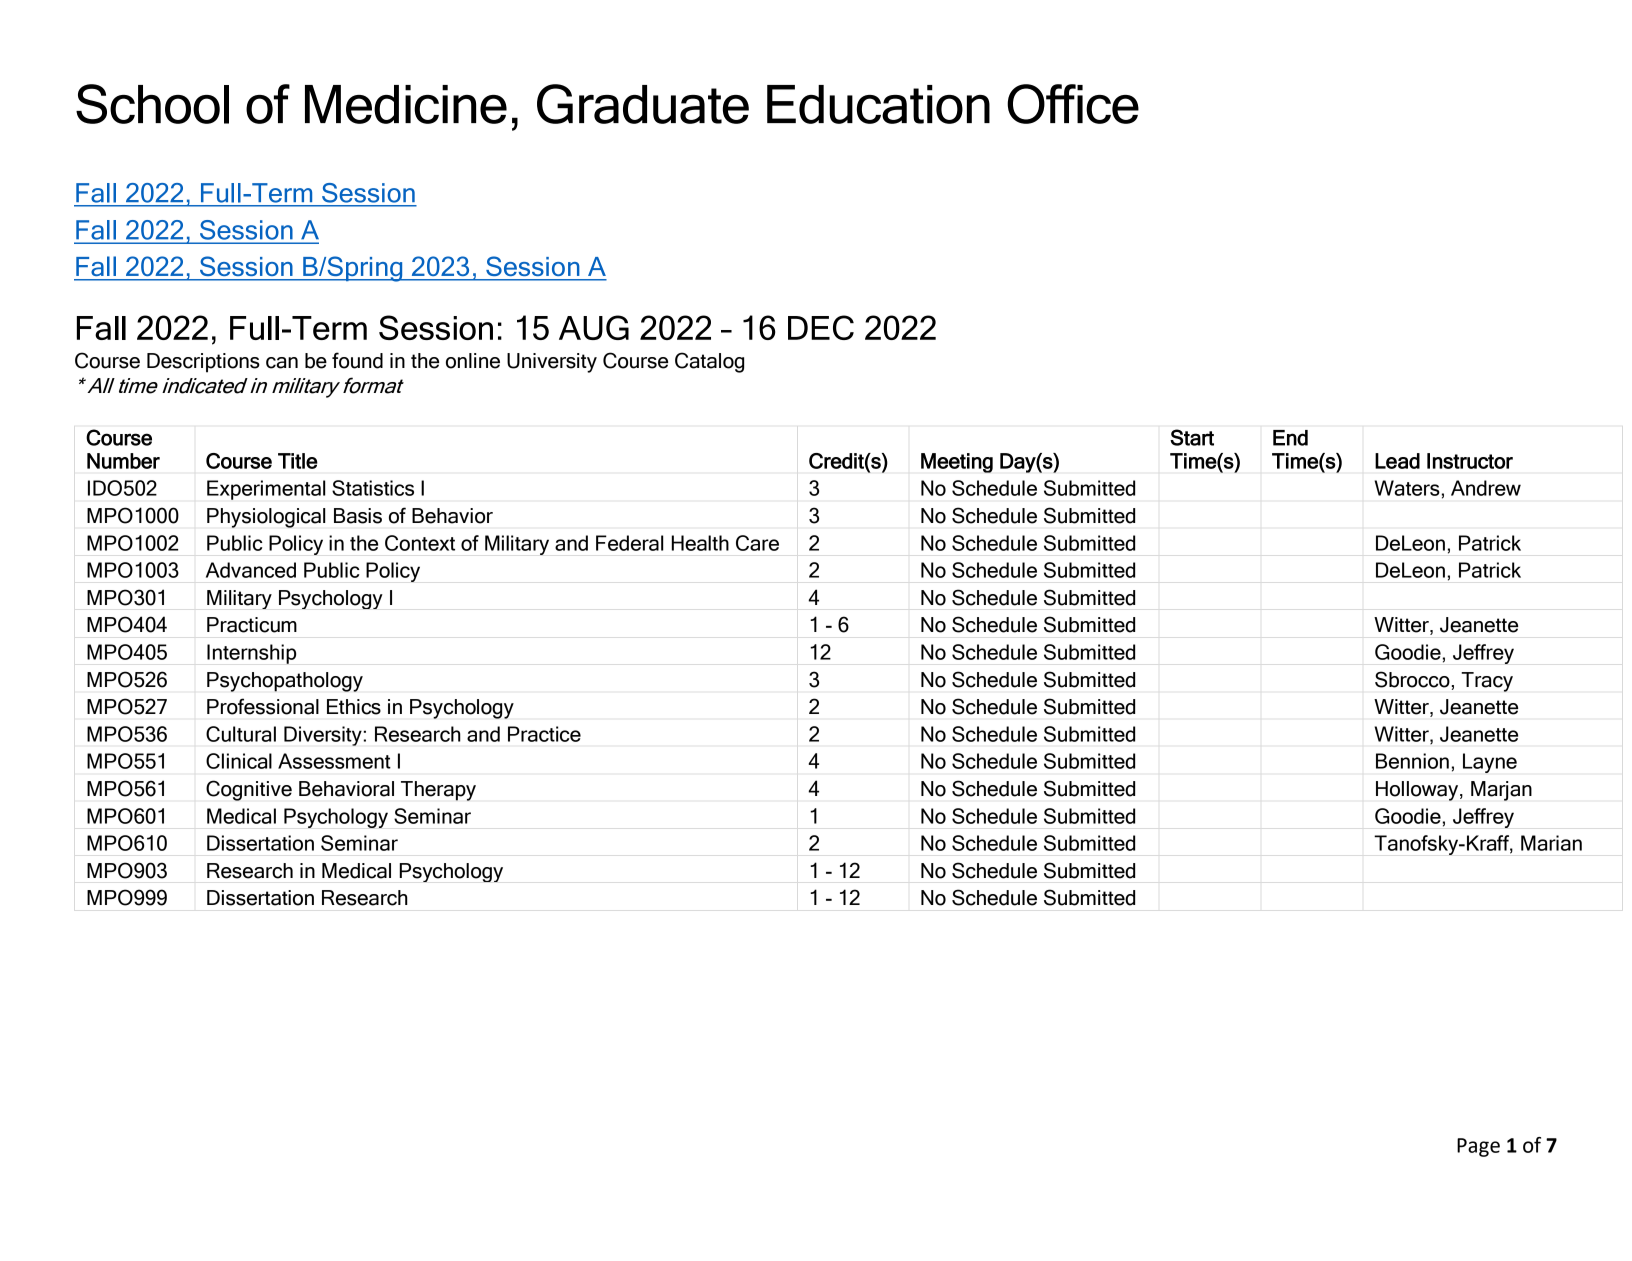 The height and width of the image is (1261, 1632). I want to click on Practicum, so click(252, 625).
